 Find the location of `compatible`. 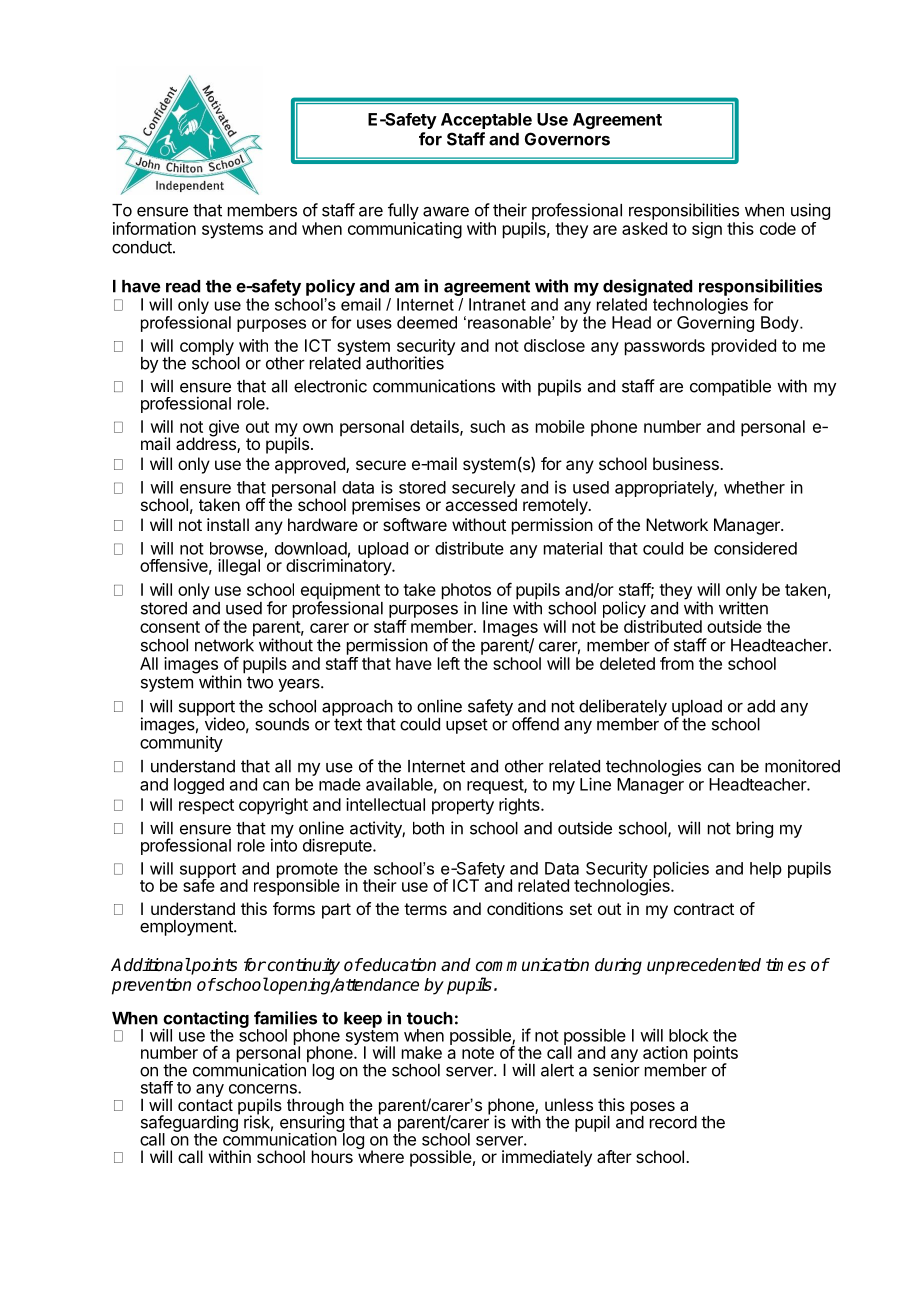

compatible is located at coordinates (730, 387).
